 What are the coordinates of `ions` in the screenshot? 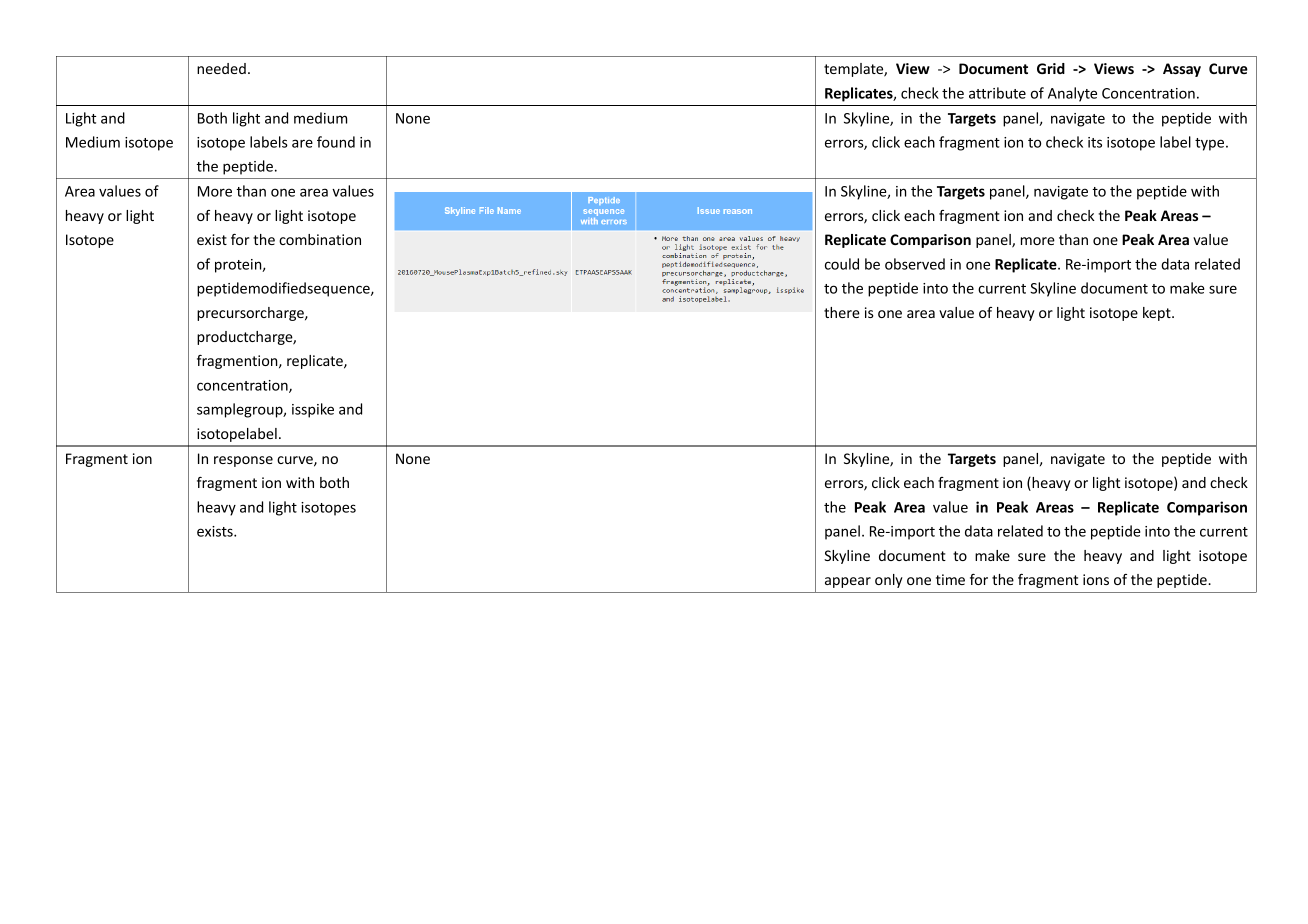 It's located at (1096, 579).
